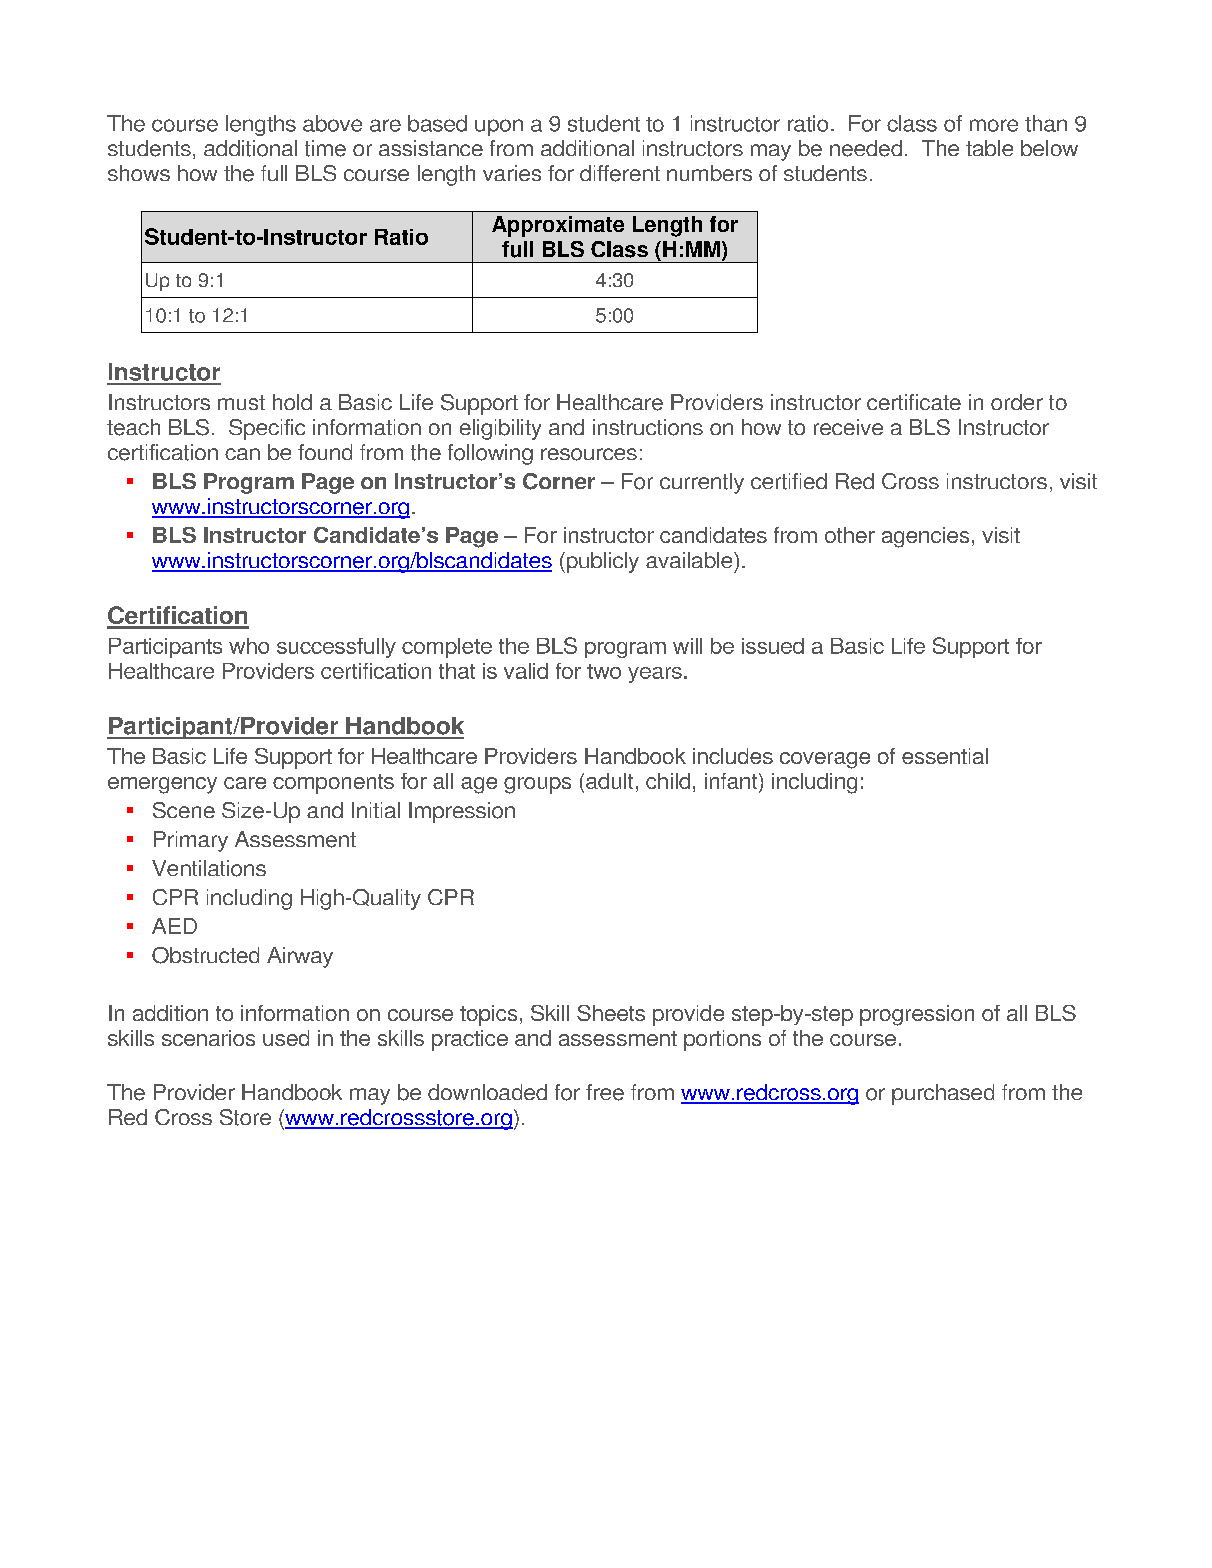 Image resolution: width=1212 pixels, height=1568 pixels. I want to click on table, so click(989, 148).
